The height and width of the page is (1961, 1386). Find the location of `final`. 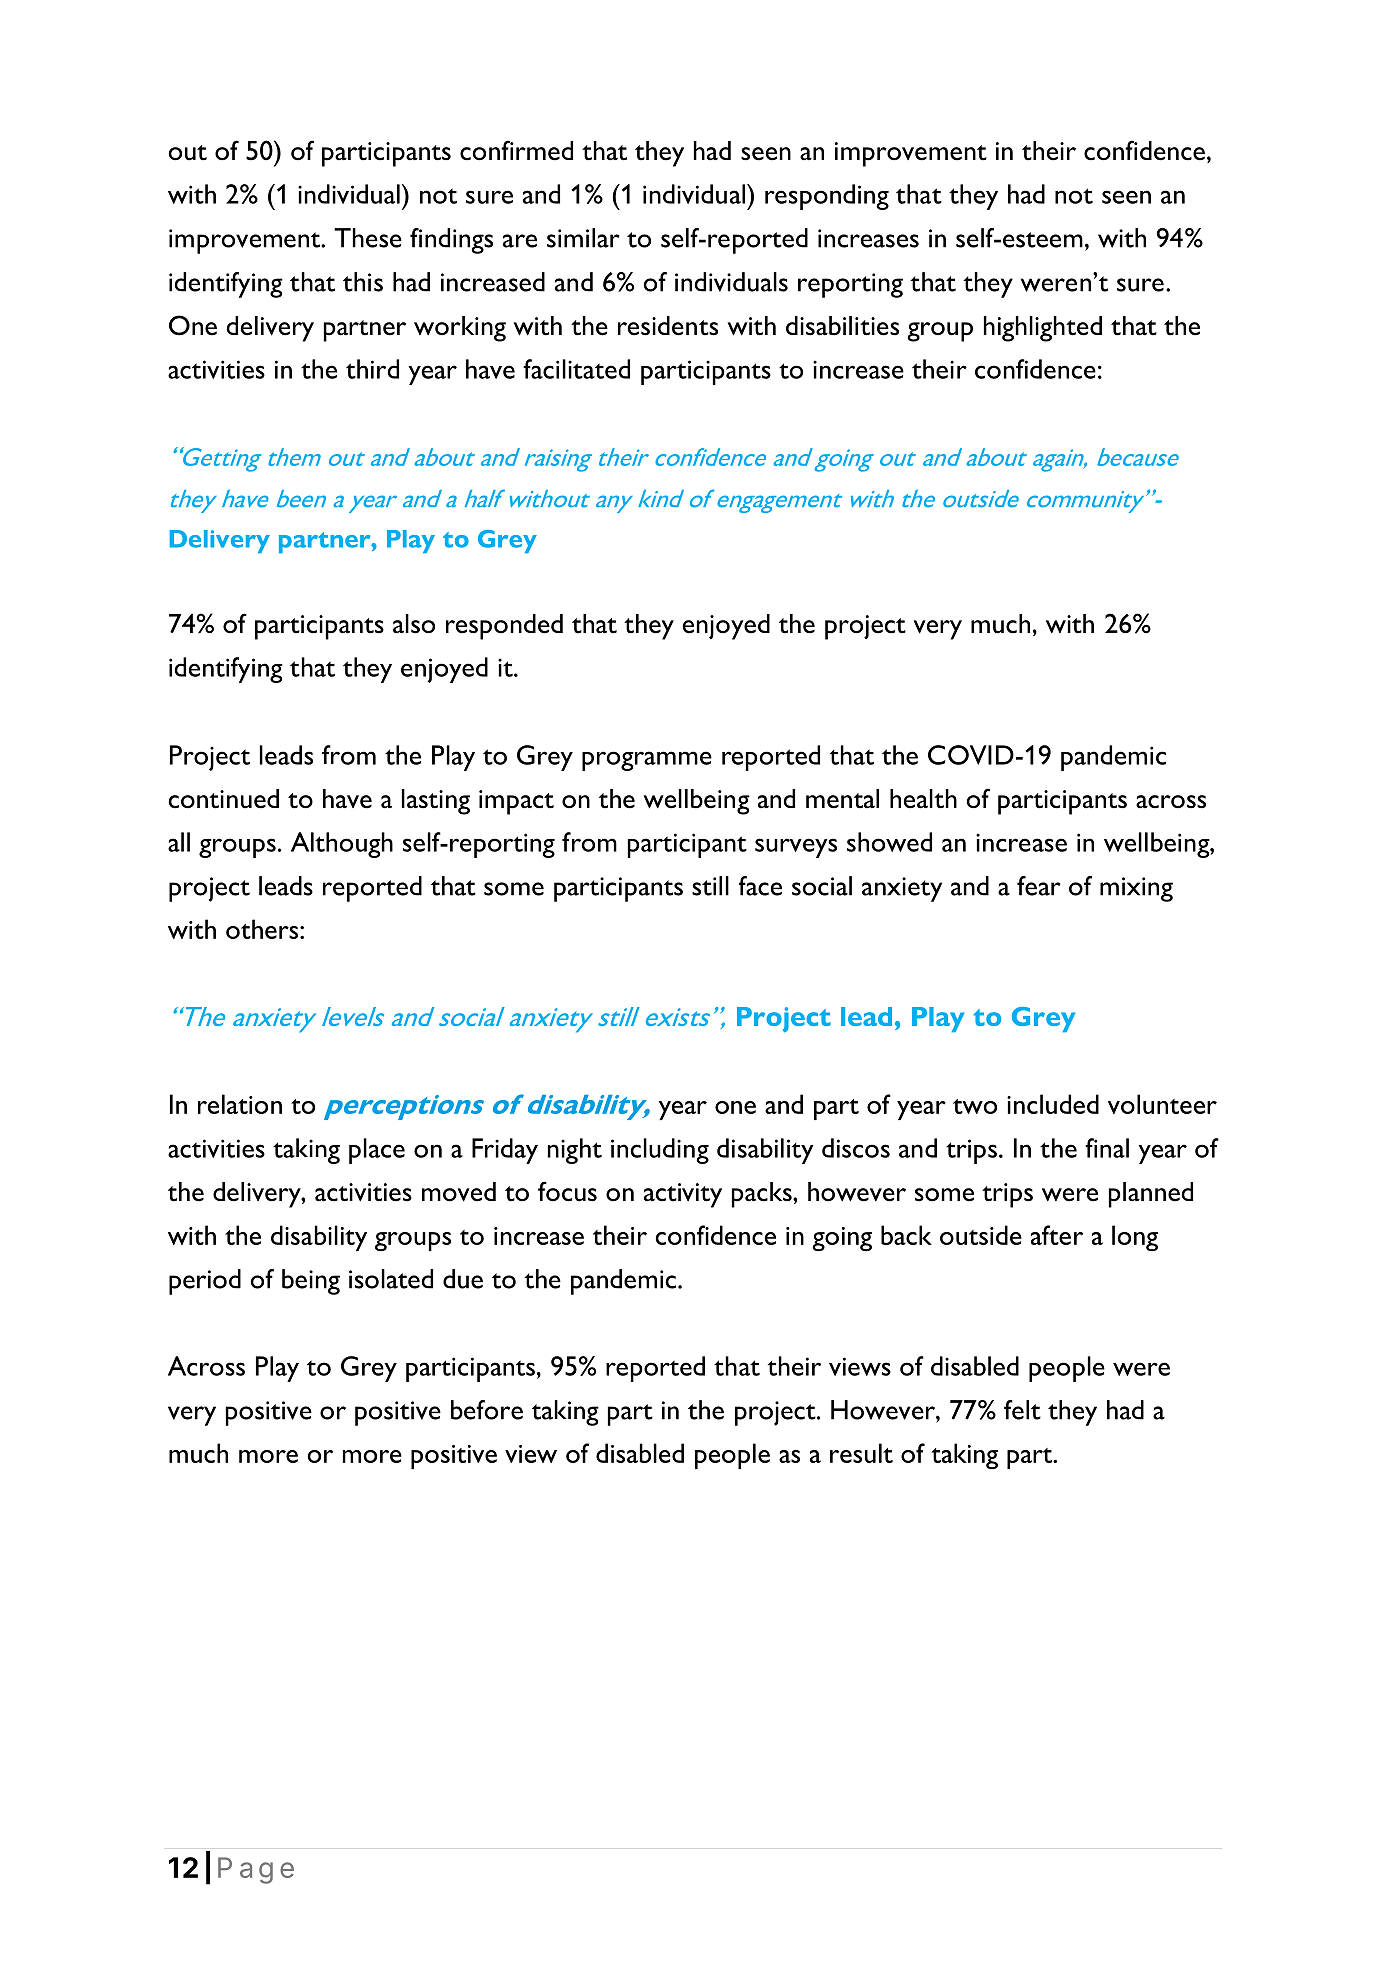

final is located at coordinates (1107, 1148).
